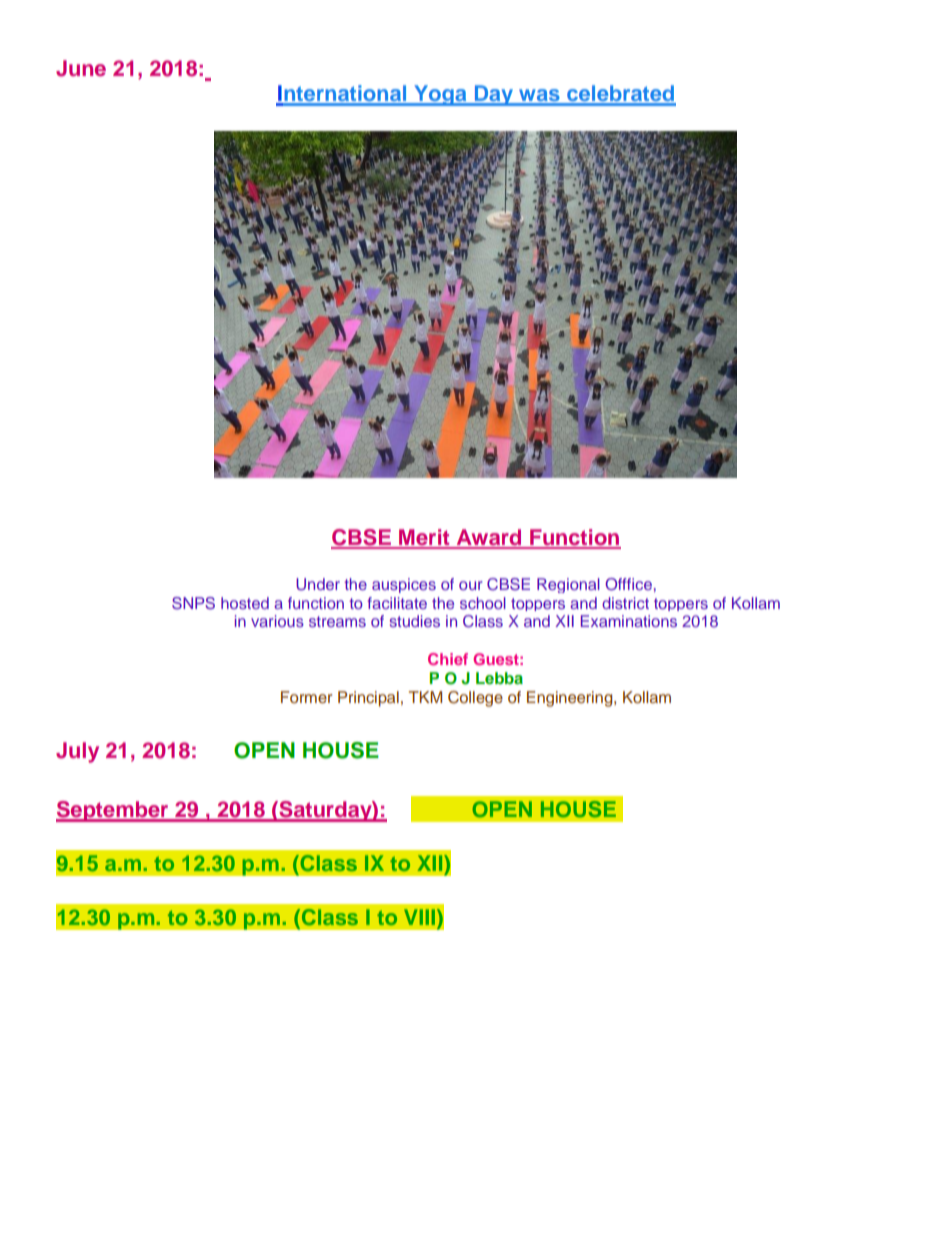 The width and height of the screenshot is (952, 1233). Describe the element at coordinates (440, 95) in the screenshot. I see `Yoga` at that location.
